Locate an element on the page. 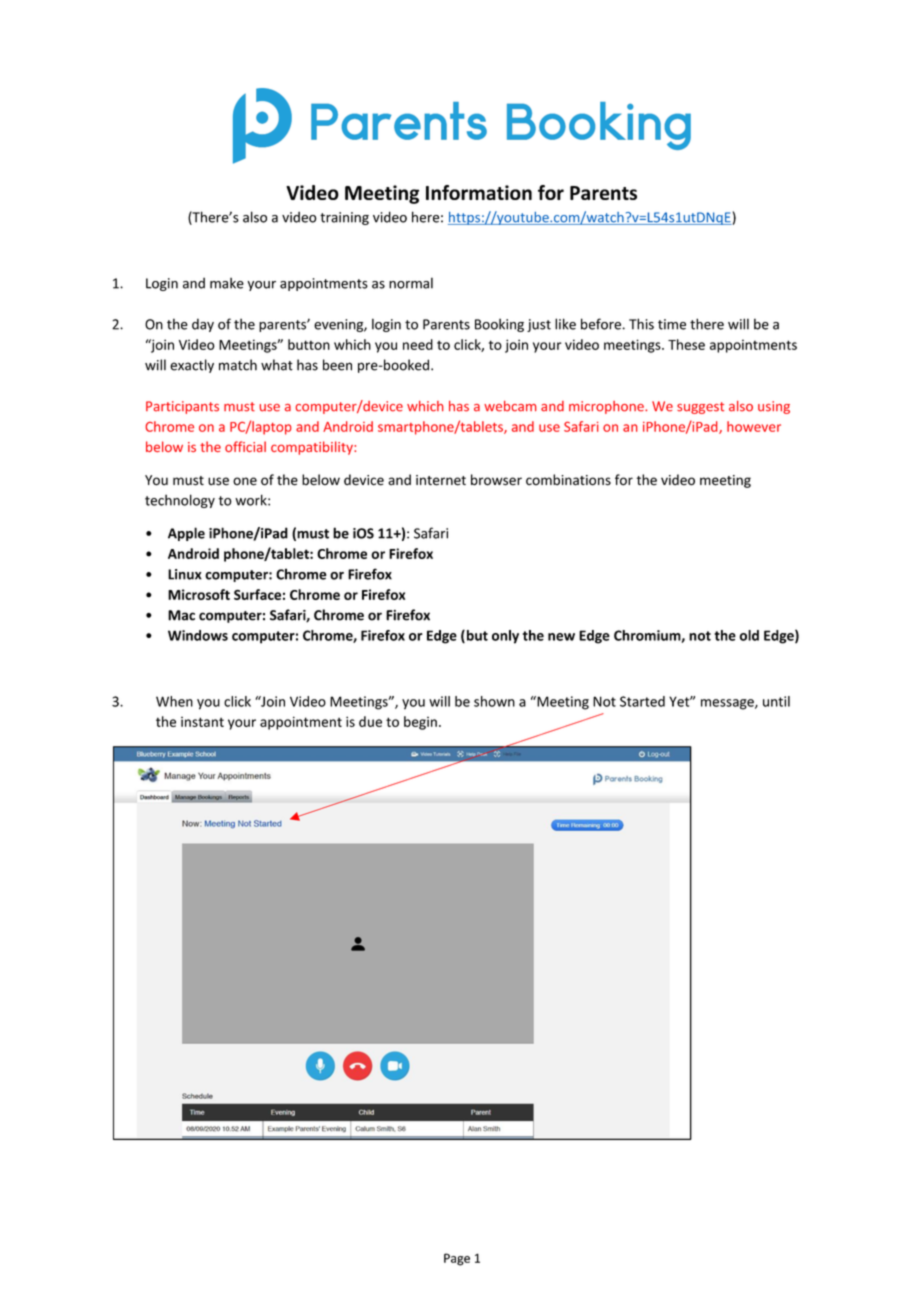 Image resolution: width=924 pixels, height=1308 pixels. make is located at coordinates (227, 283).
